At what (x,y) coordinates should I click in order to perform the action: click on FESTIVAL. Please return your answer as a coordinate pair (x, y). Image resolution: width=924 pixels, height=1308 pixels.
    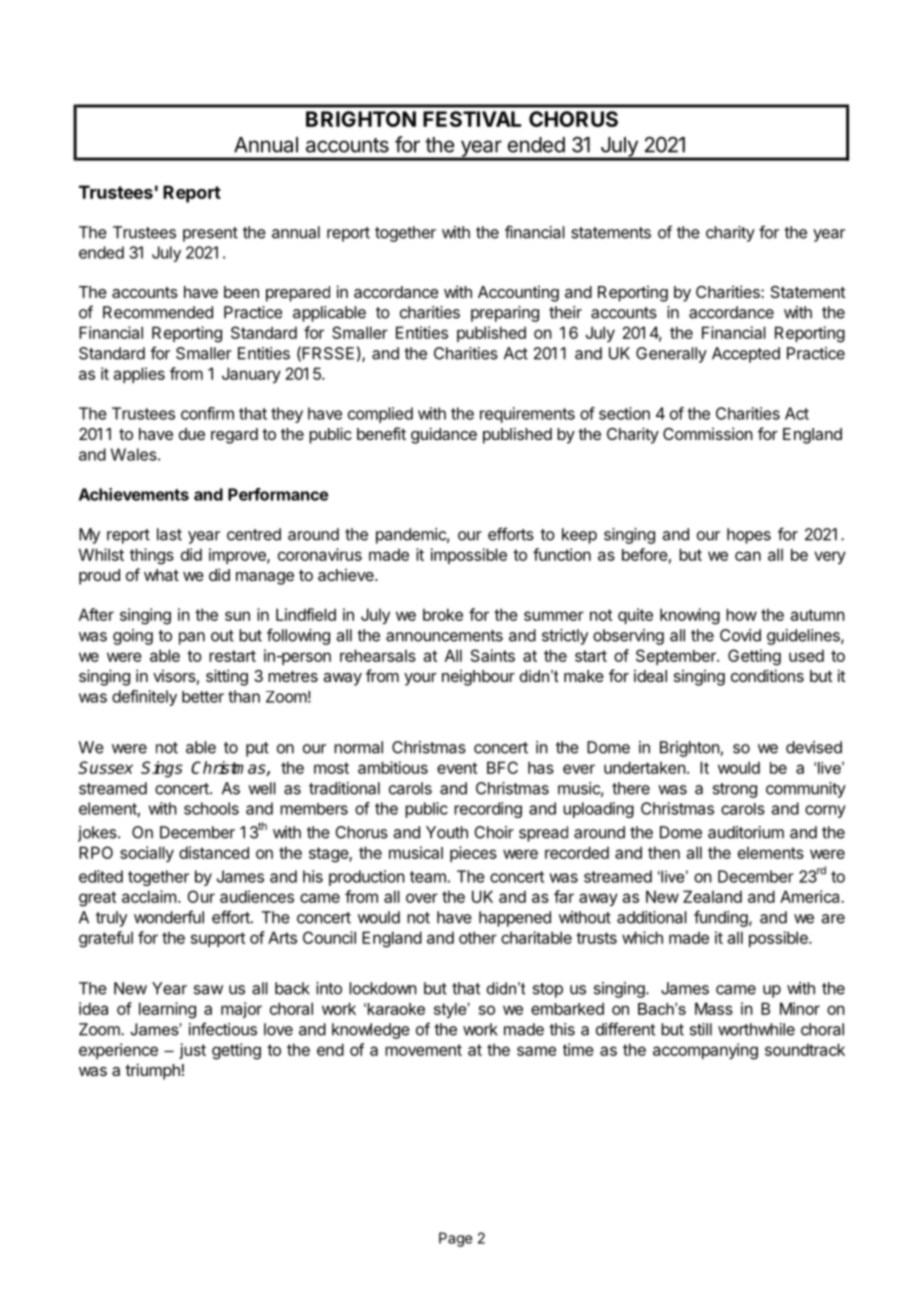
    Looking at the image, I should click on (472, 119).
